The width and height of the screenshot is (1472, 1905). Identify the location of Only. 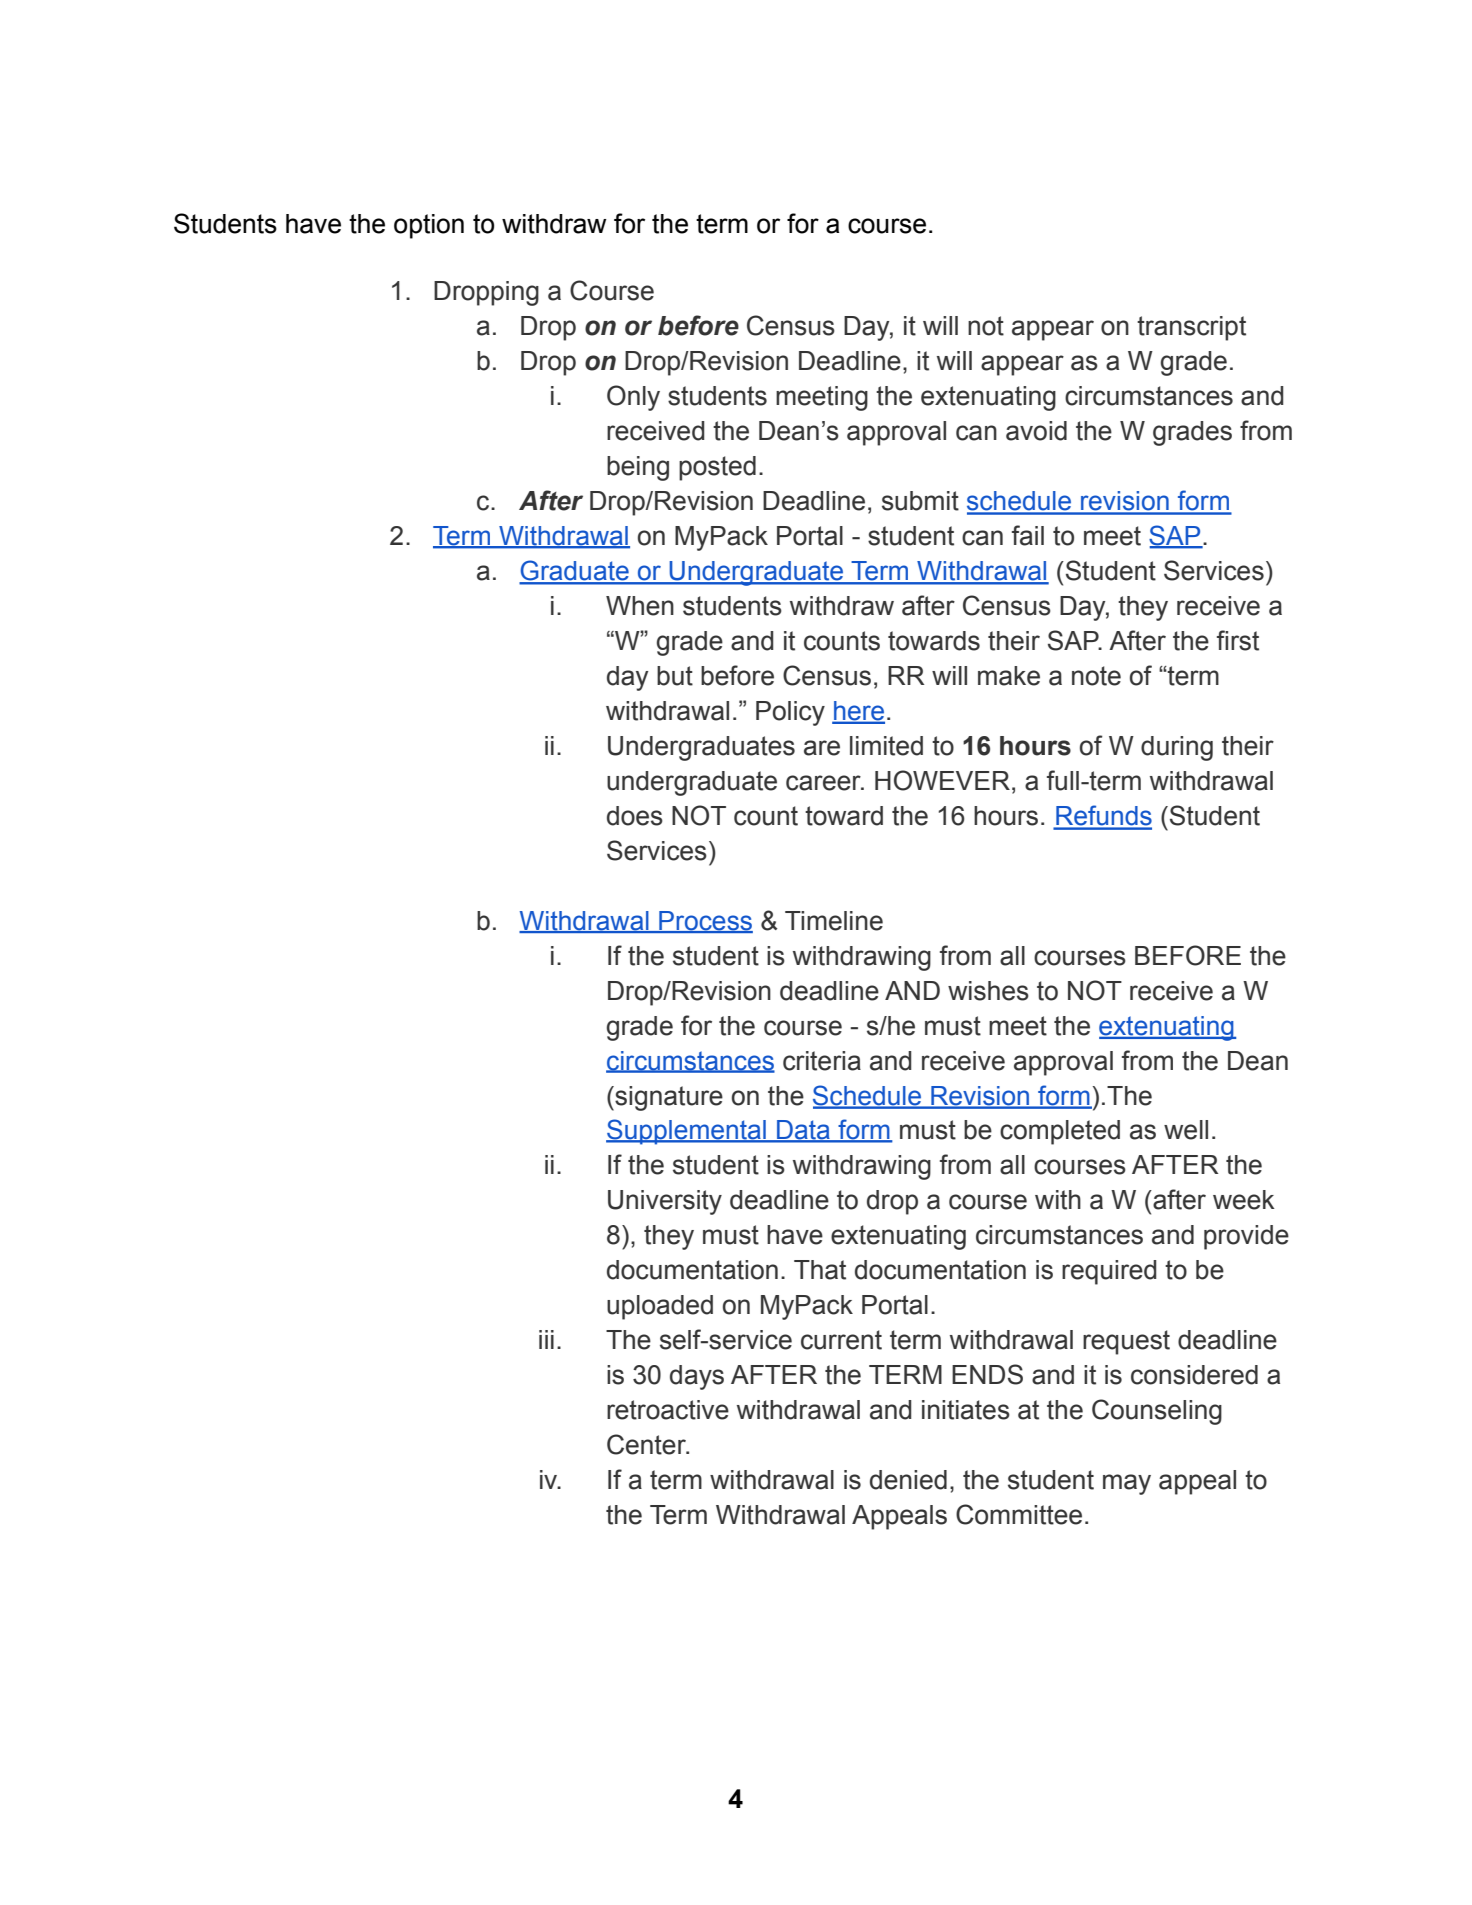
(633, 398).
